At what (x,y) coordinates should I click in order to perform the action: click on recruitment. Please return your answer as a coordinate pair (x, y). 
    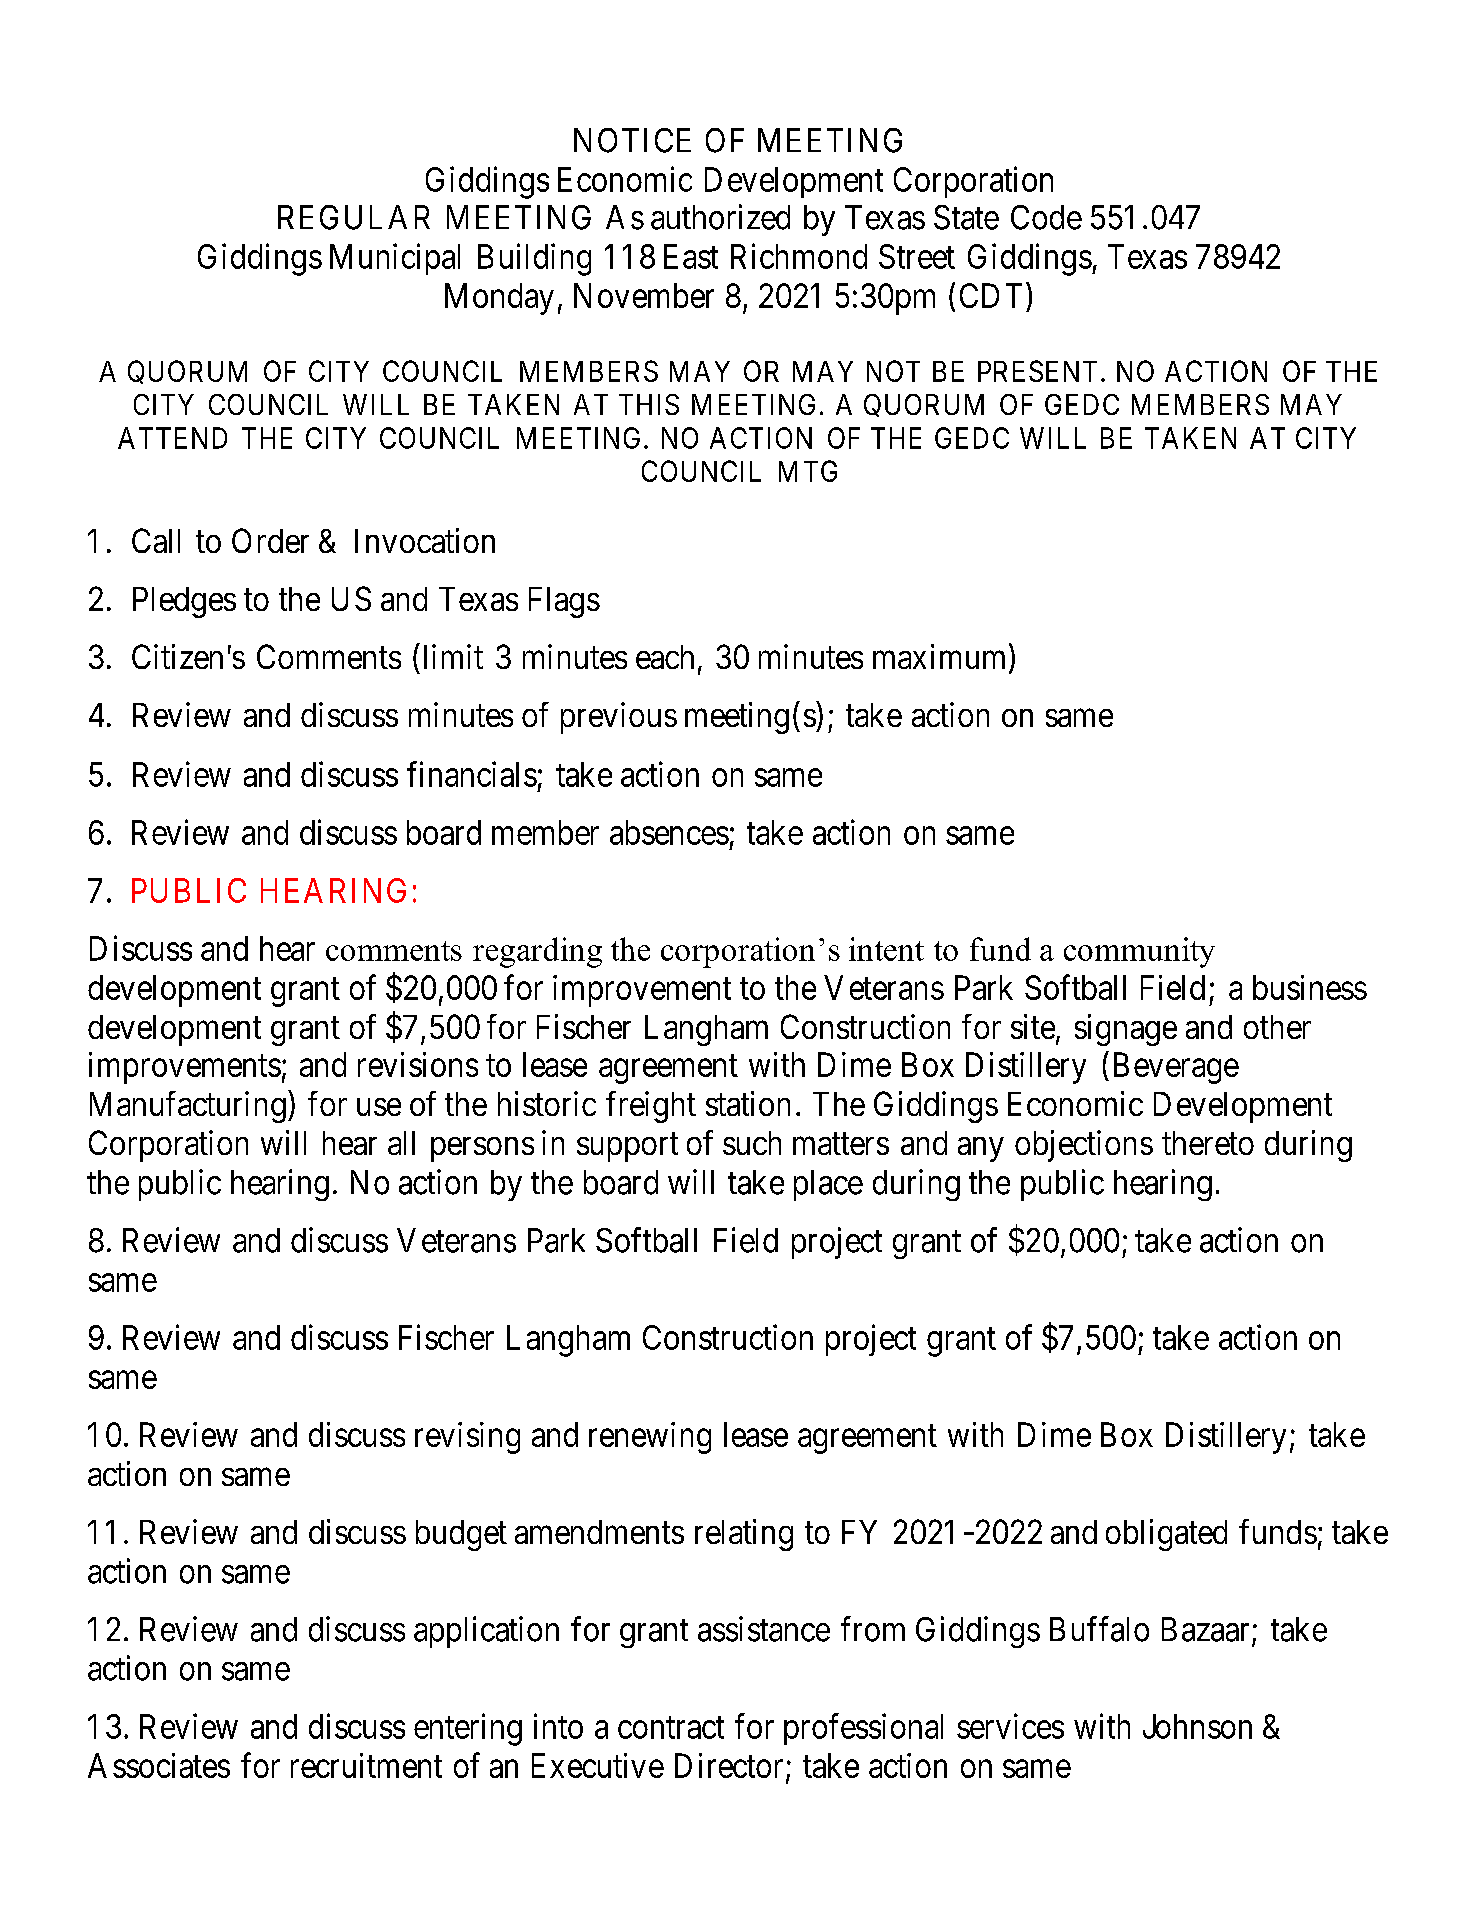
    Looking at the image, I should click on (366, 1765).
